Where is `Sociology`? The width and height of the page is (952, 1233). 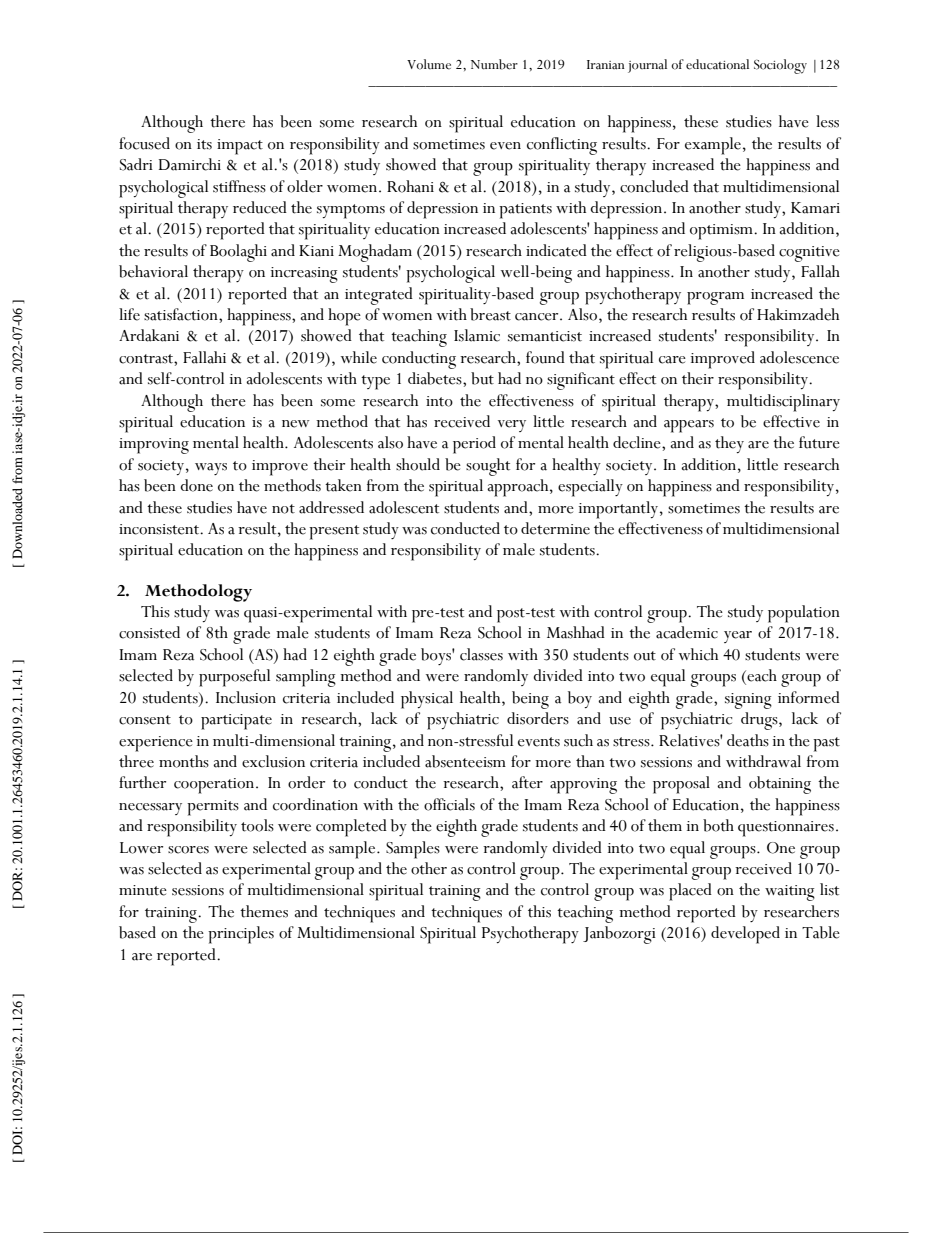
Sociology is located at coordinates (780, 66).
